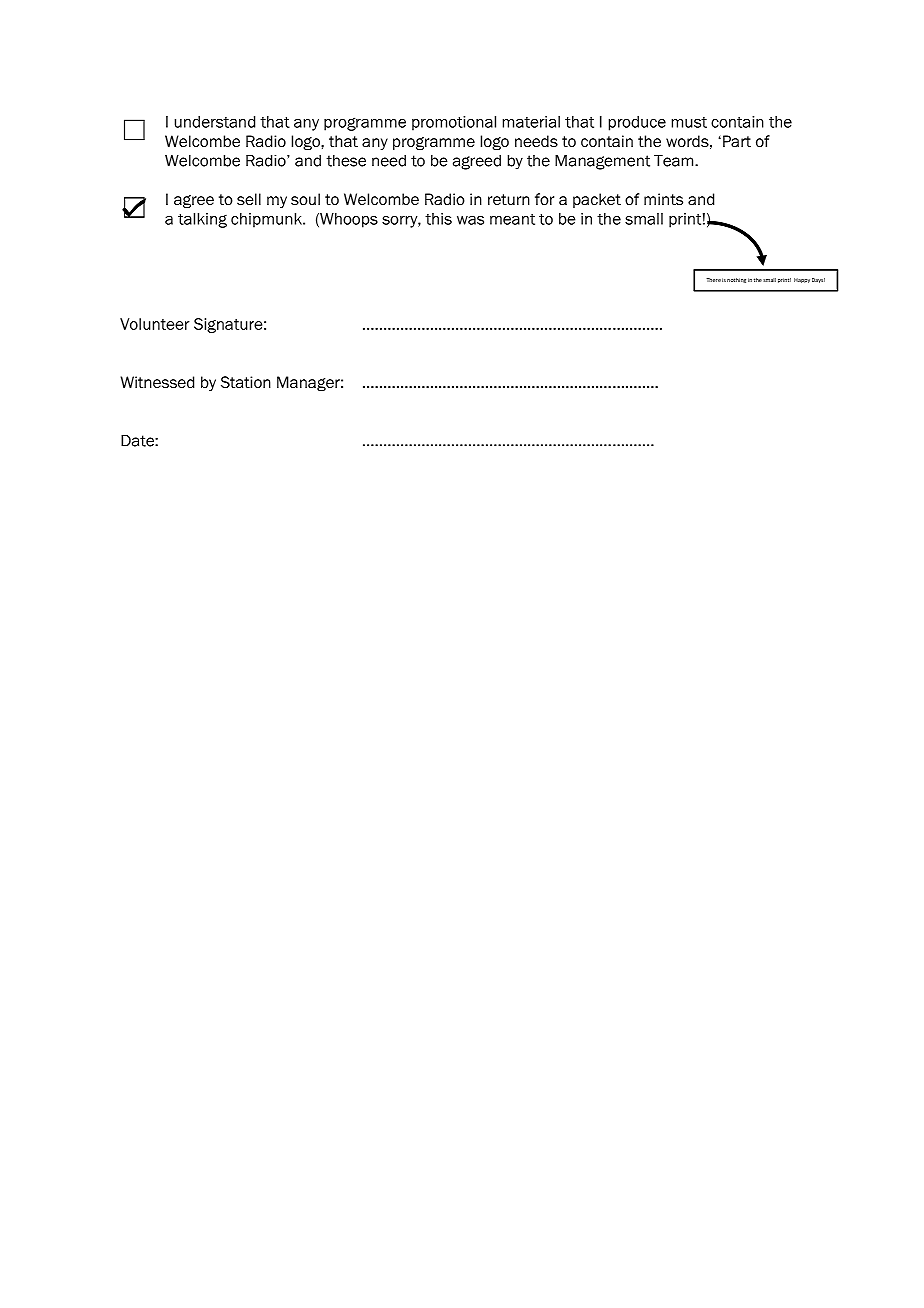  What do you see at coordinates (138, 441) in the page?
I see `Date` at bounding box center [138, 441].
